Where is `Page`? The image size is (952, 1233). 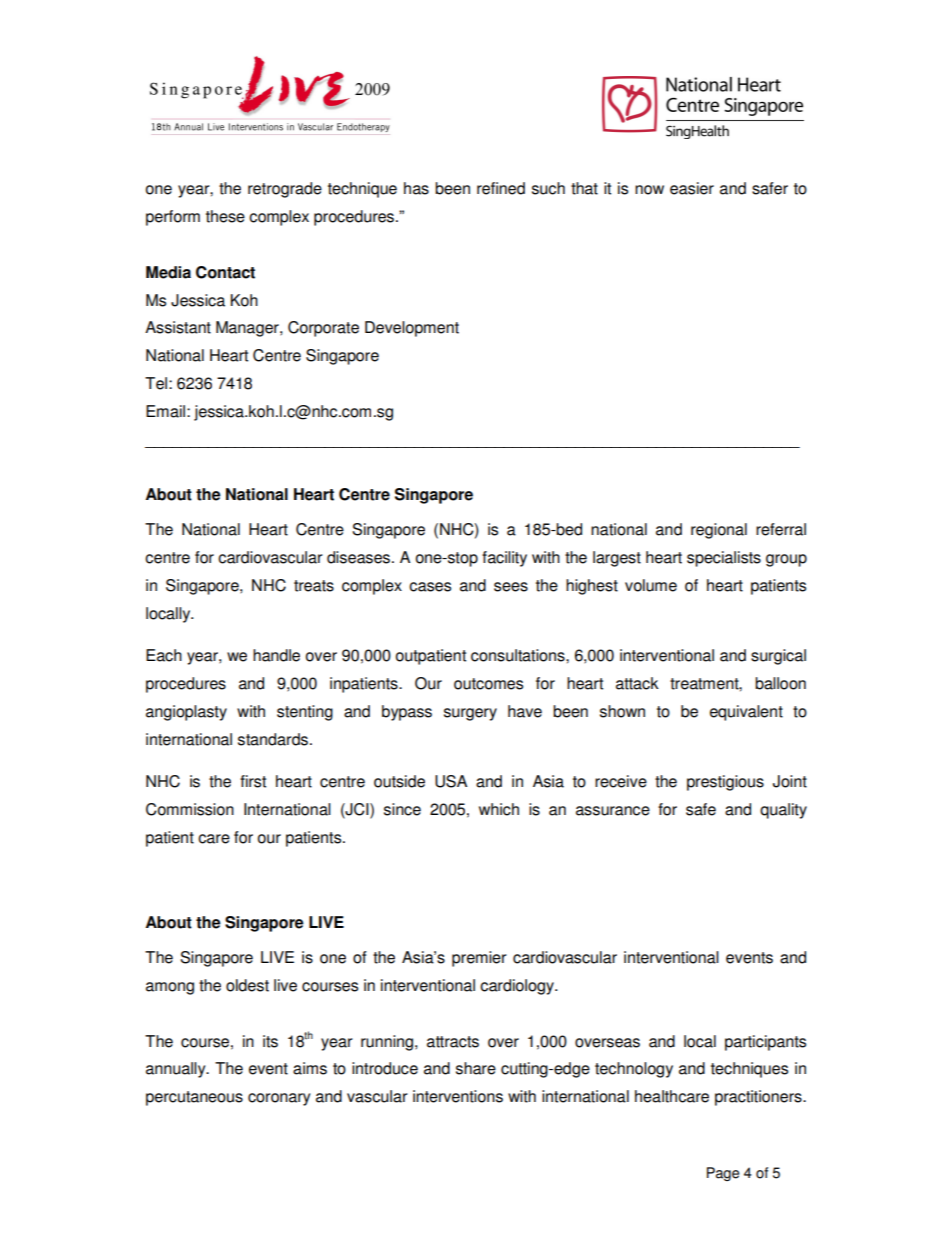
Page is located at coordinates (723, 1174).
